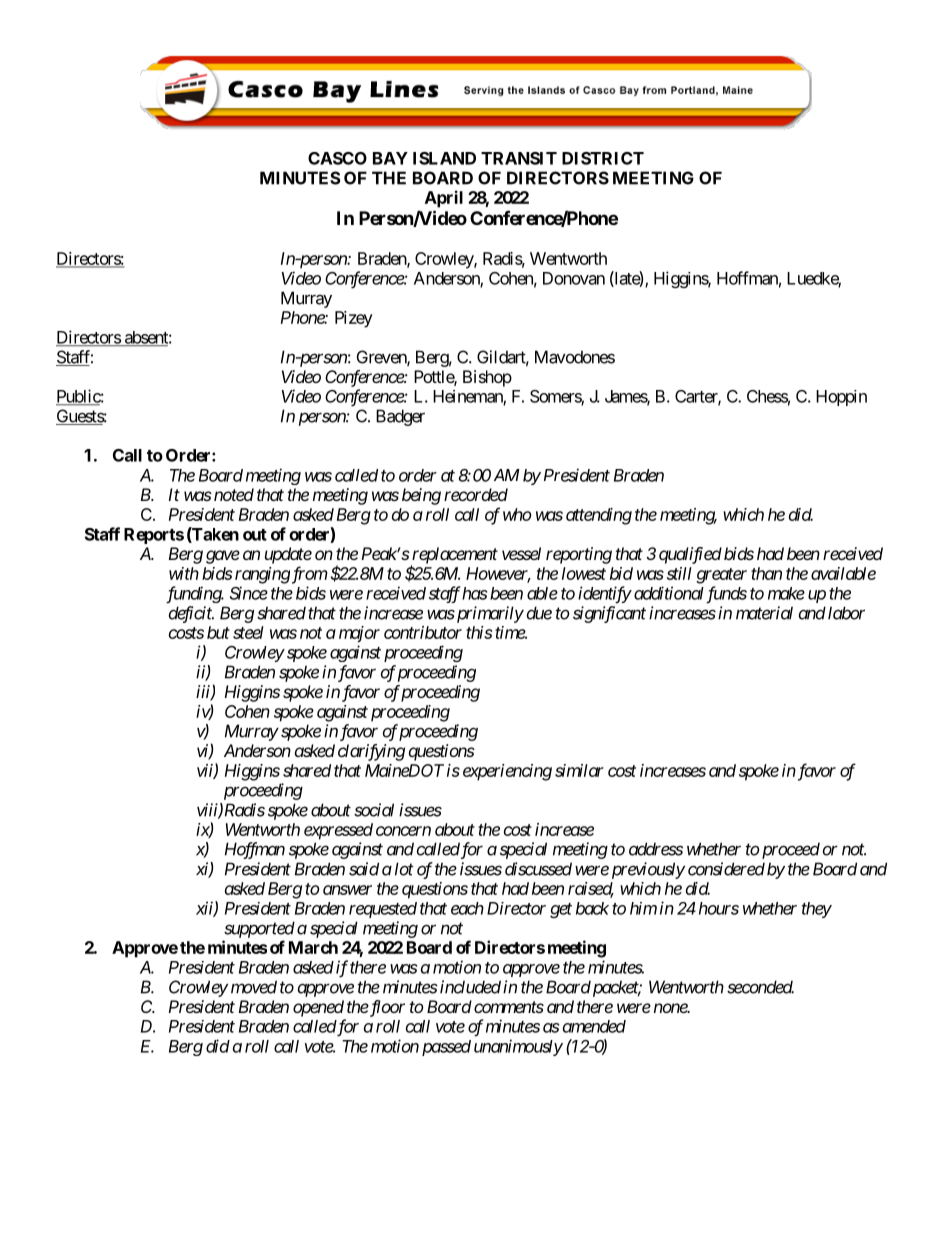 This page has height=1233, width=952. I want to click on DISTRICT, so click(603, 158).
